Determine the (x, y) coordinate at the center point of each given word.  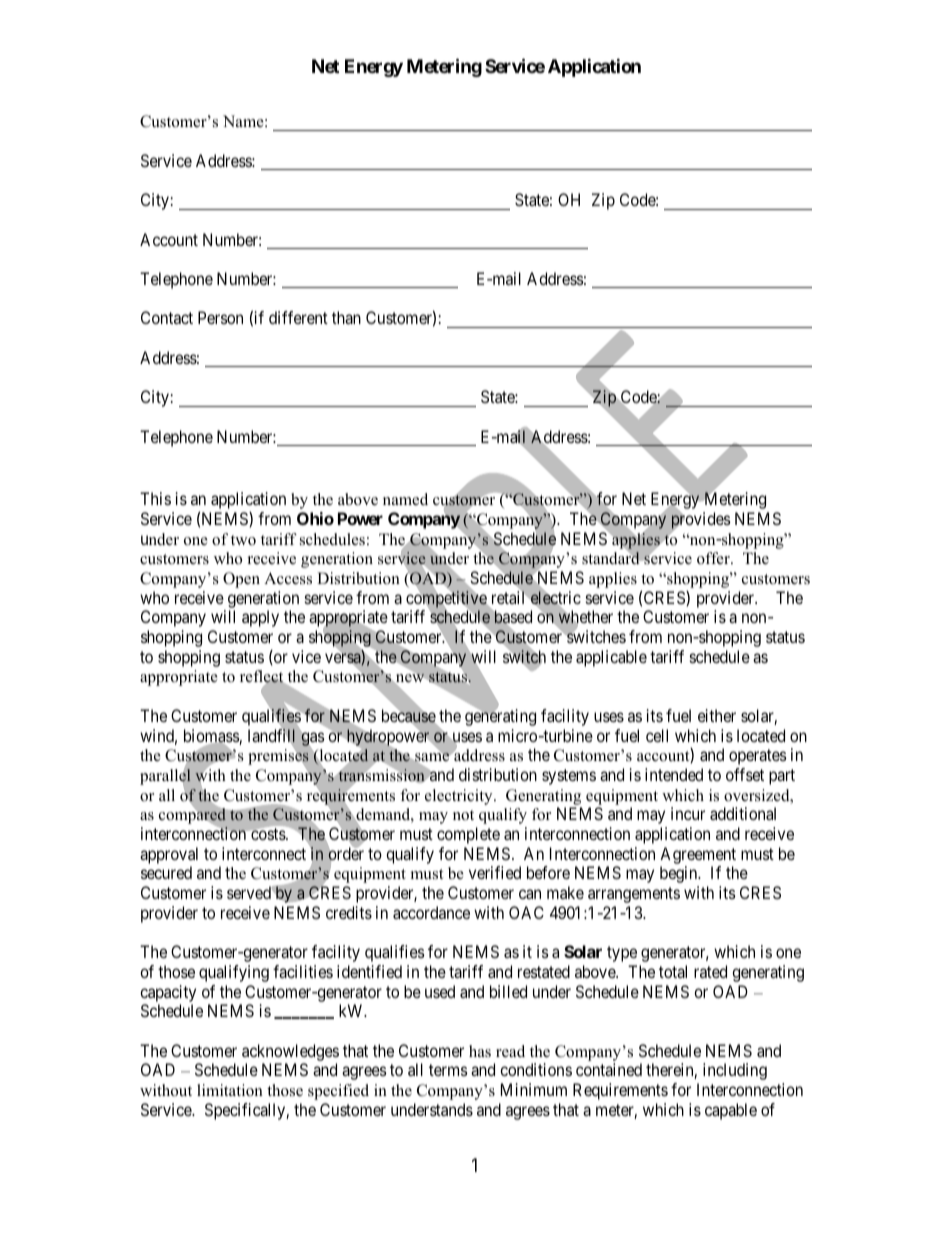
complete (468, 835)
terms (448, 1070)
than (346, 317)
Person (220, 317)
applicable (611, 658)
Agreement (698, 855)
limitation (230, 1090)
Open (241, 580)
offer (714, 558)
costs (268, 834)
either (717, 715)
